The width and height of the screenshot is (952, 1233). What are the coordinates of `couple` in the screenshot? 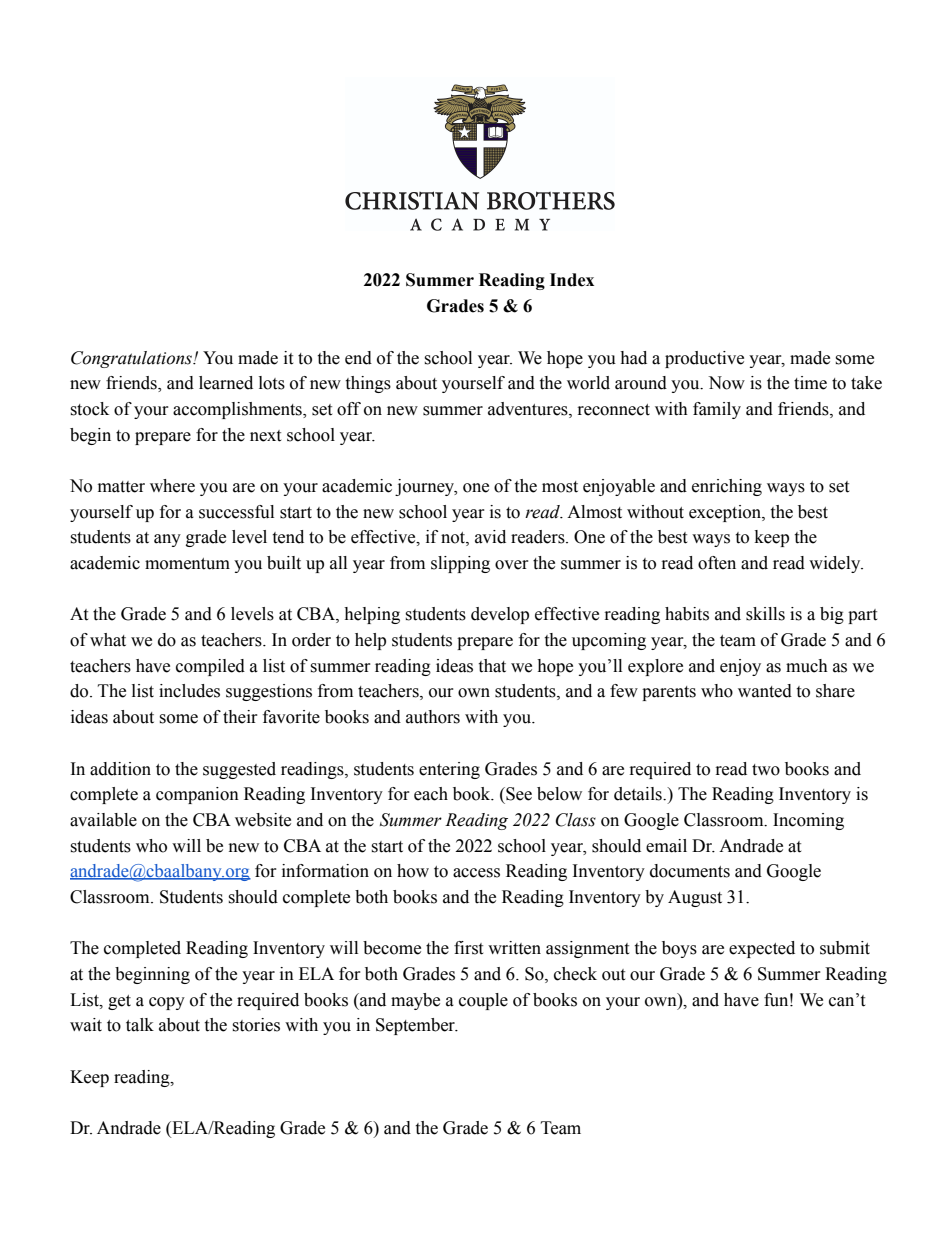 It's located at (483, 1001).
